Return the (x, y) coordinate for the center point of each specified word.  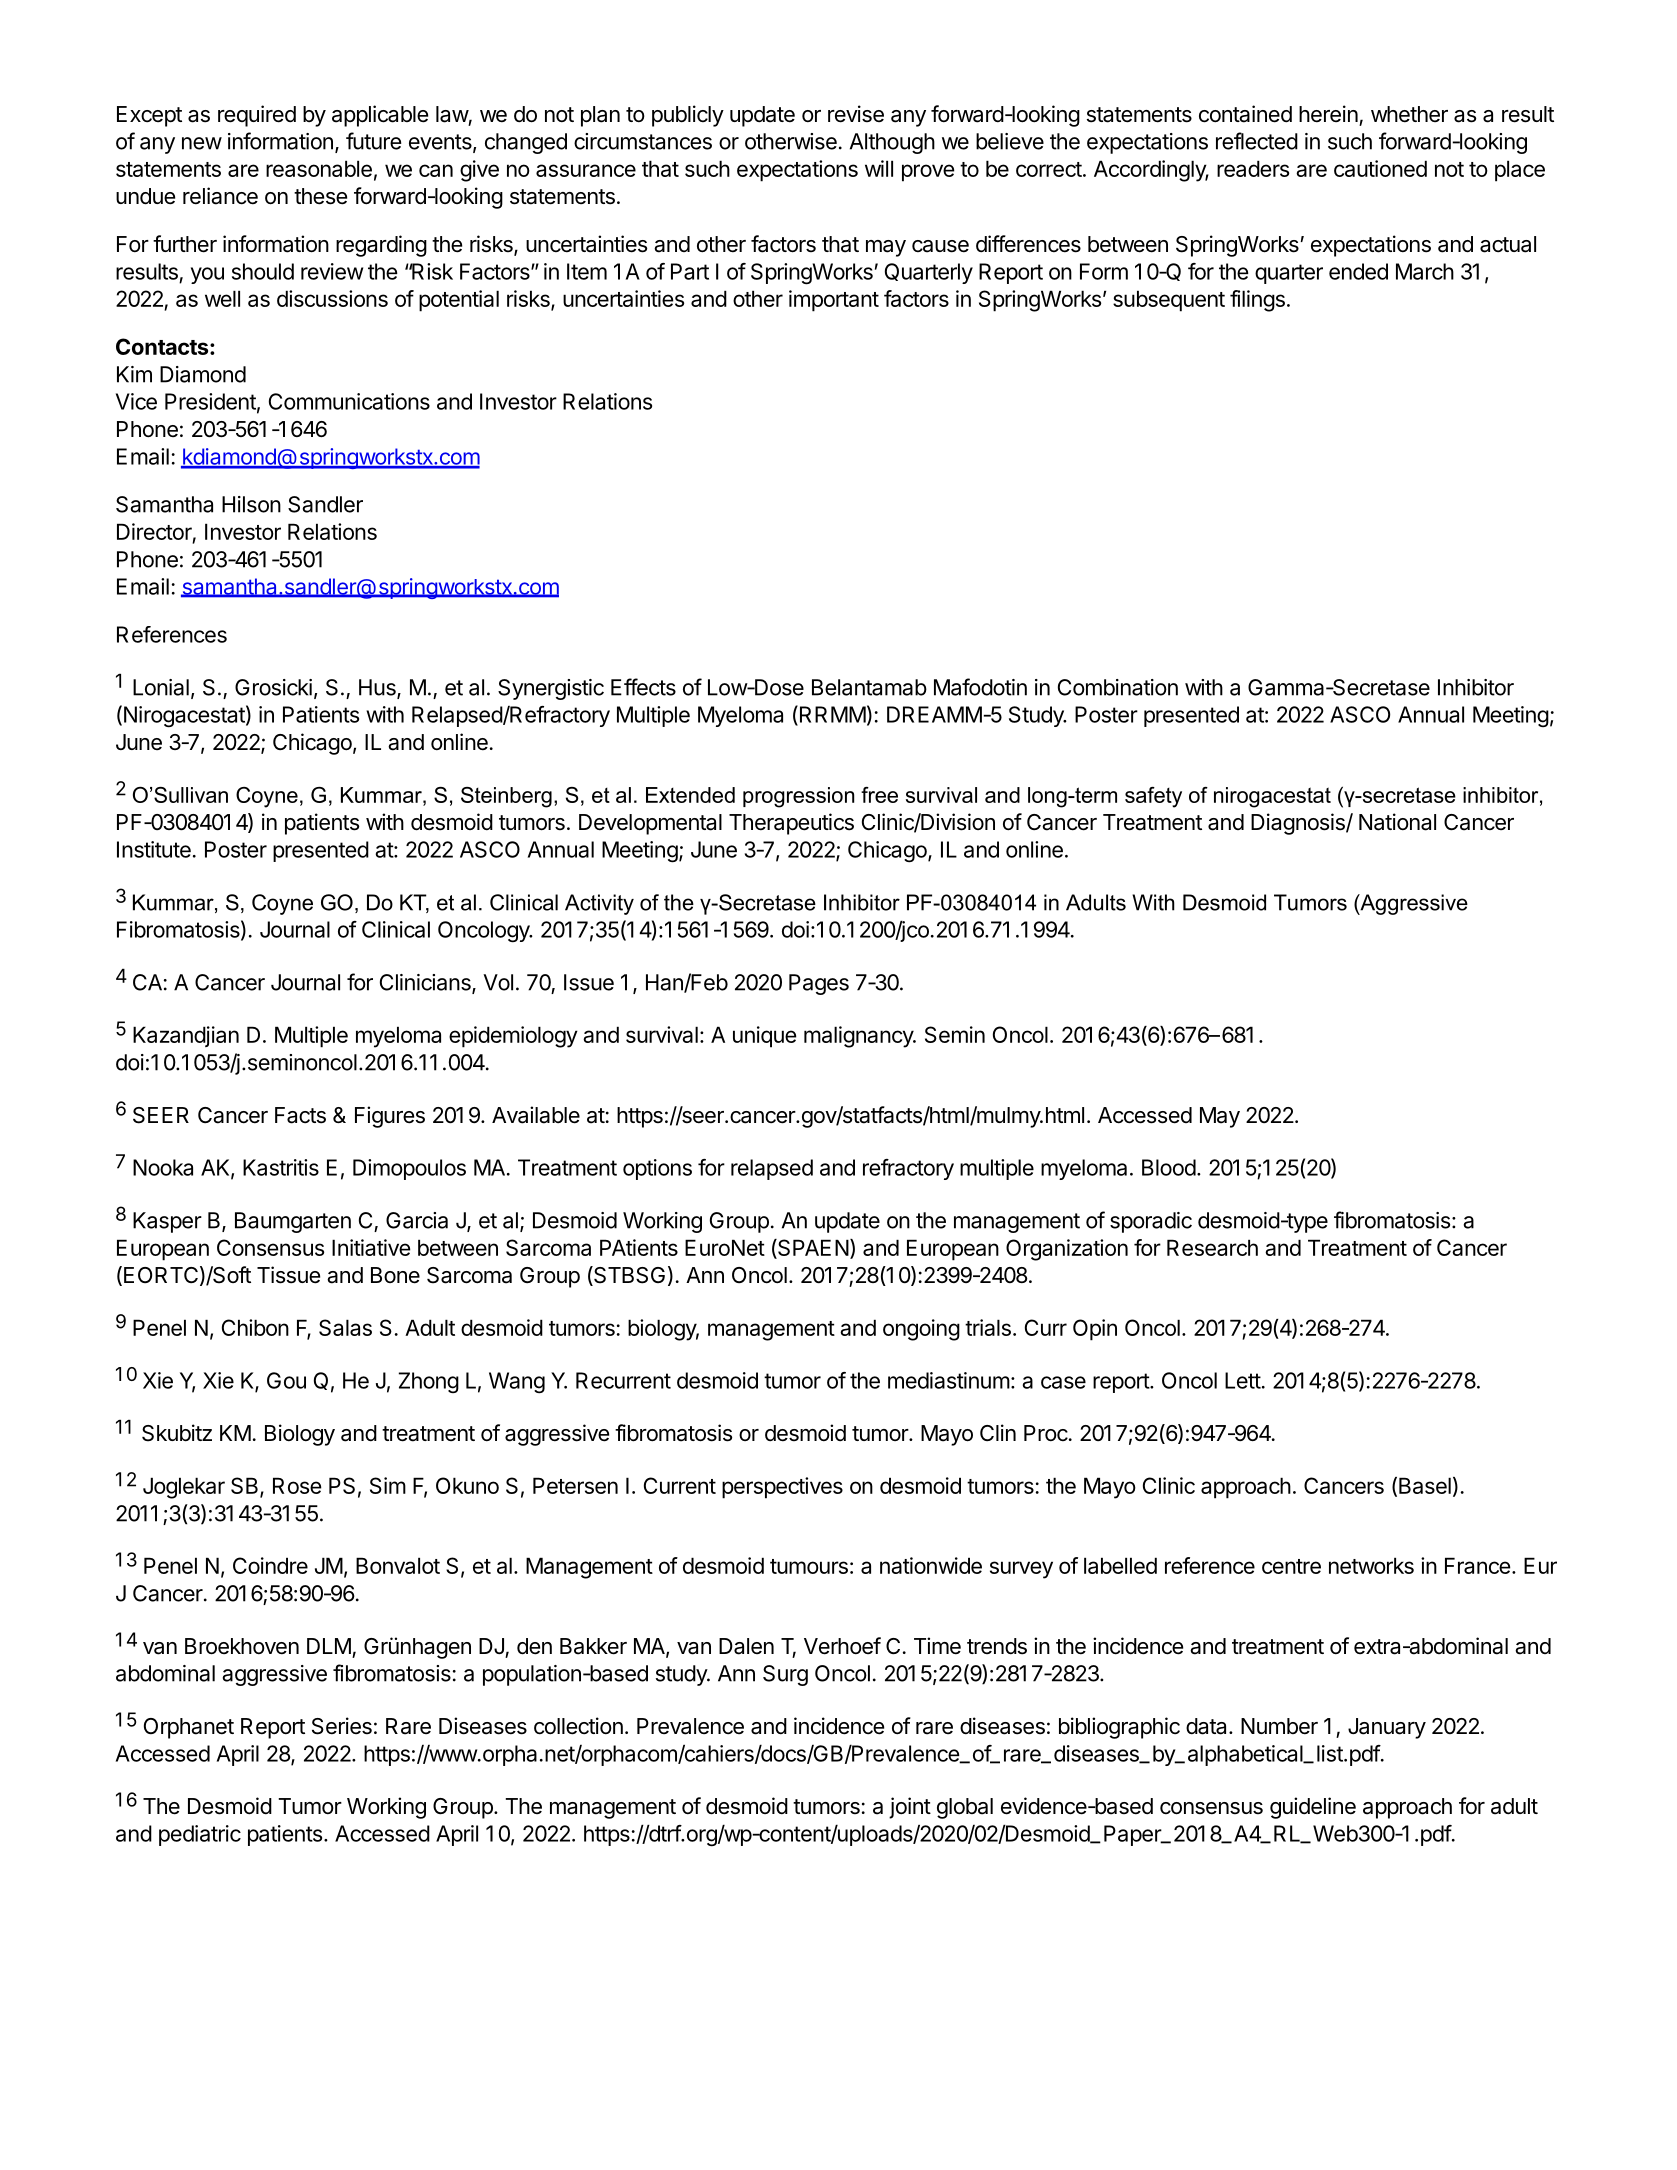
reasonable (319, 168)
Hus (378, 688)
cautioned (1380, 168)
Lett (1243, 1380)
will (879, 168)
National (1397, 822)
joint (910, 1808)
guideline (1313, 1808)
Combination (1118, 687)
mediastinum (949, 1380)
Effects (643, 687)
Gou (286, 1380)
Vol (498, 982)
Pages (819, 984)
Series (342, 1726)
